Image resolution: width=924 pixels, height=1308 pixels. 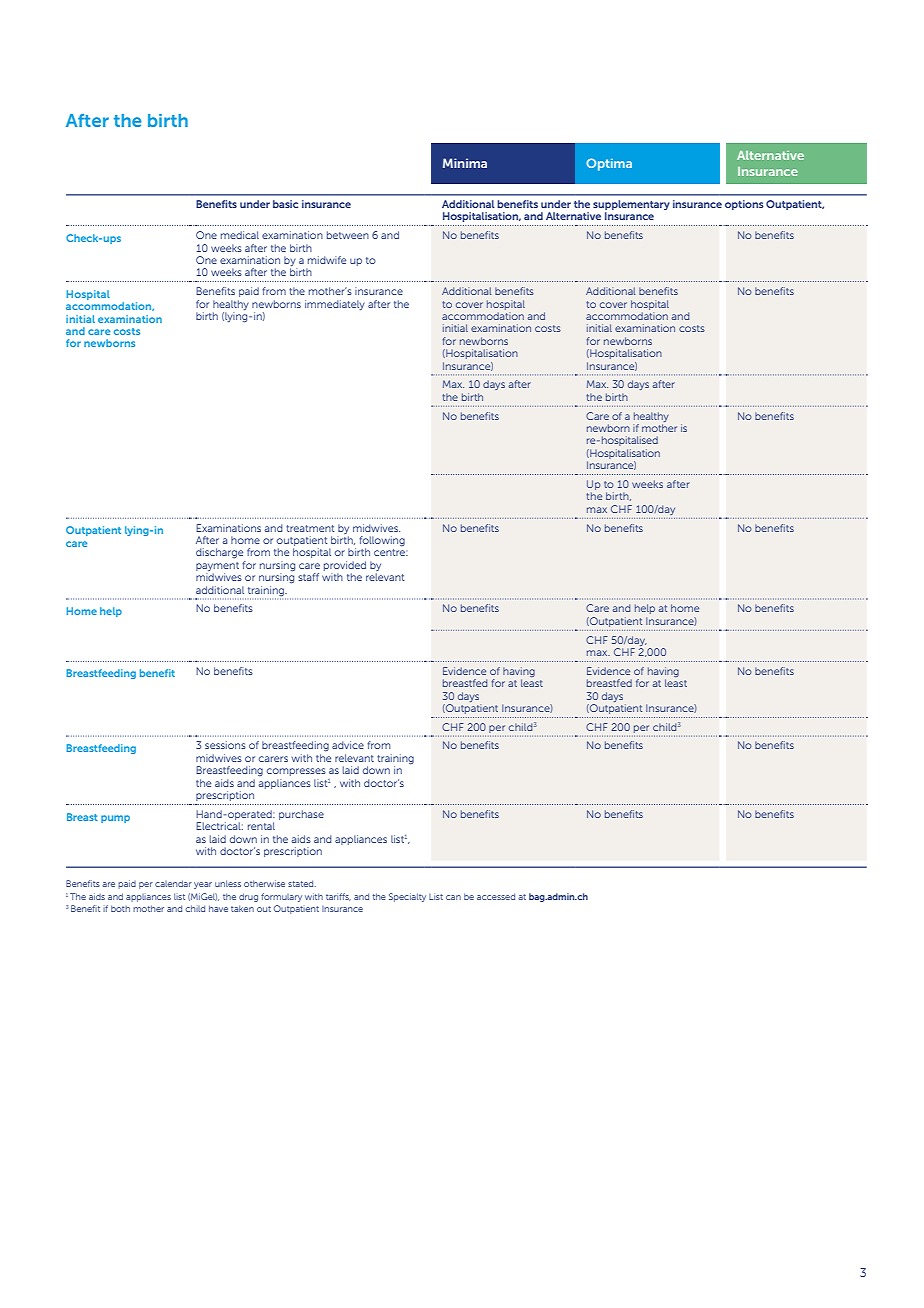 I want to click on immediately, so click(x=335, y=305).
